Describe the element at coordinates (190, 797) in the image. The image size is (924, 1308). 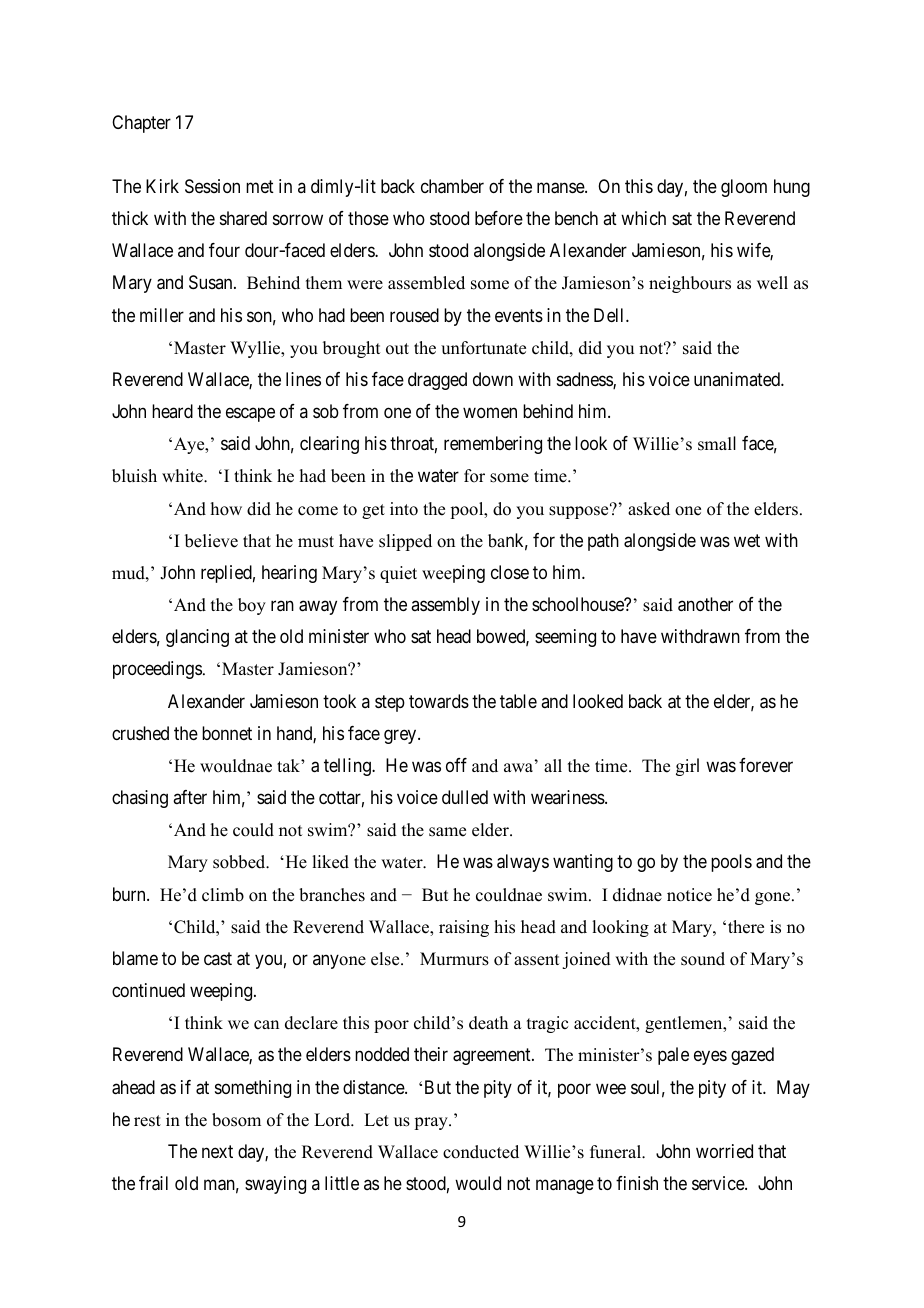
I see `after` at that location.
